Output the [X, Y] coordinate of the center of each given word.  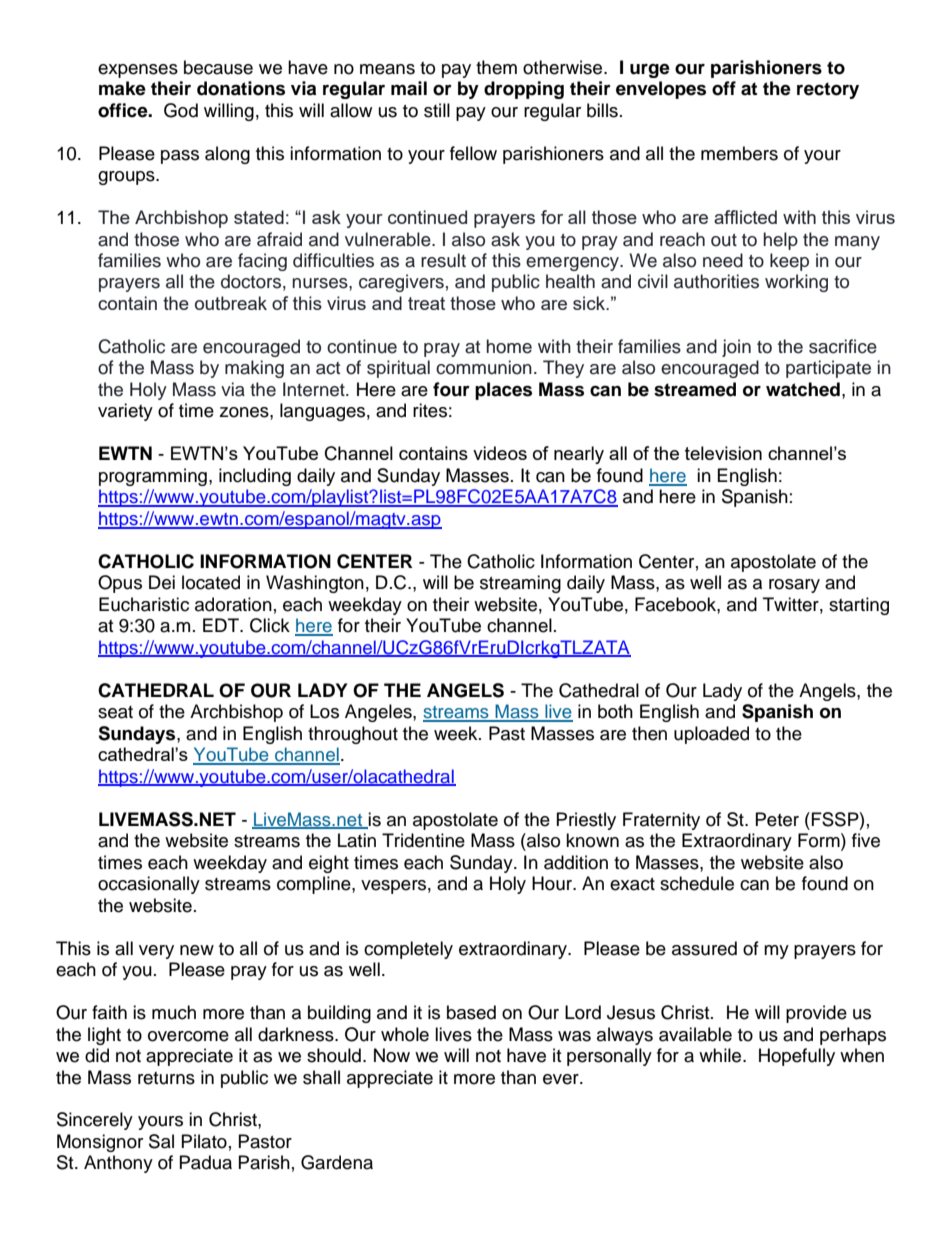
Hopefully [797, 1057]
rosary [794, 586]
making [254, 369]
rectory [828, 90]
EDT [222, 625]
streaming [520, 584]
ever [562, 1079]
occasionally [149, 885]
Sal [161, 1141]
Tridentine [423, 840]
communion [484, 367]
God [181, 110]
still [437, 110]
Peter [777, 819]
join [736, 348]
